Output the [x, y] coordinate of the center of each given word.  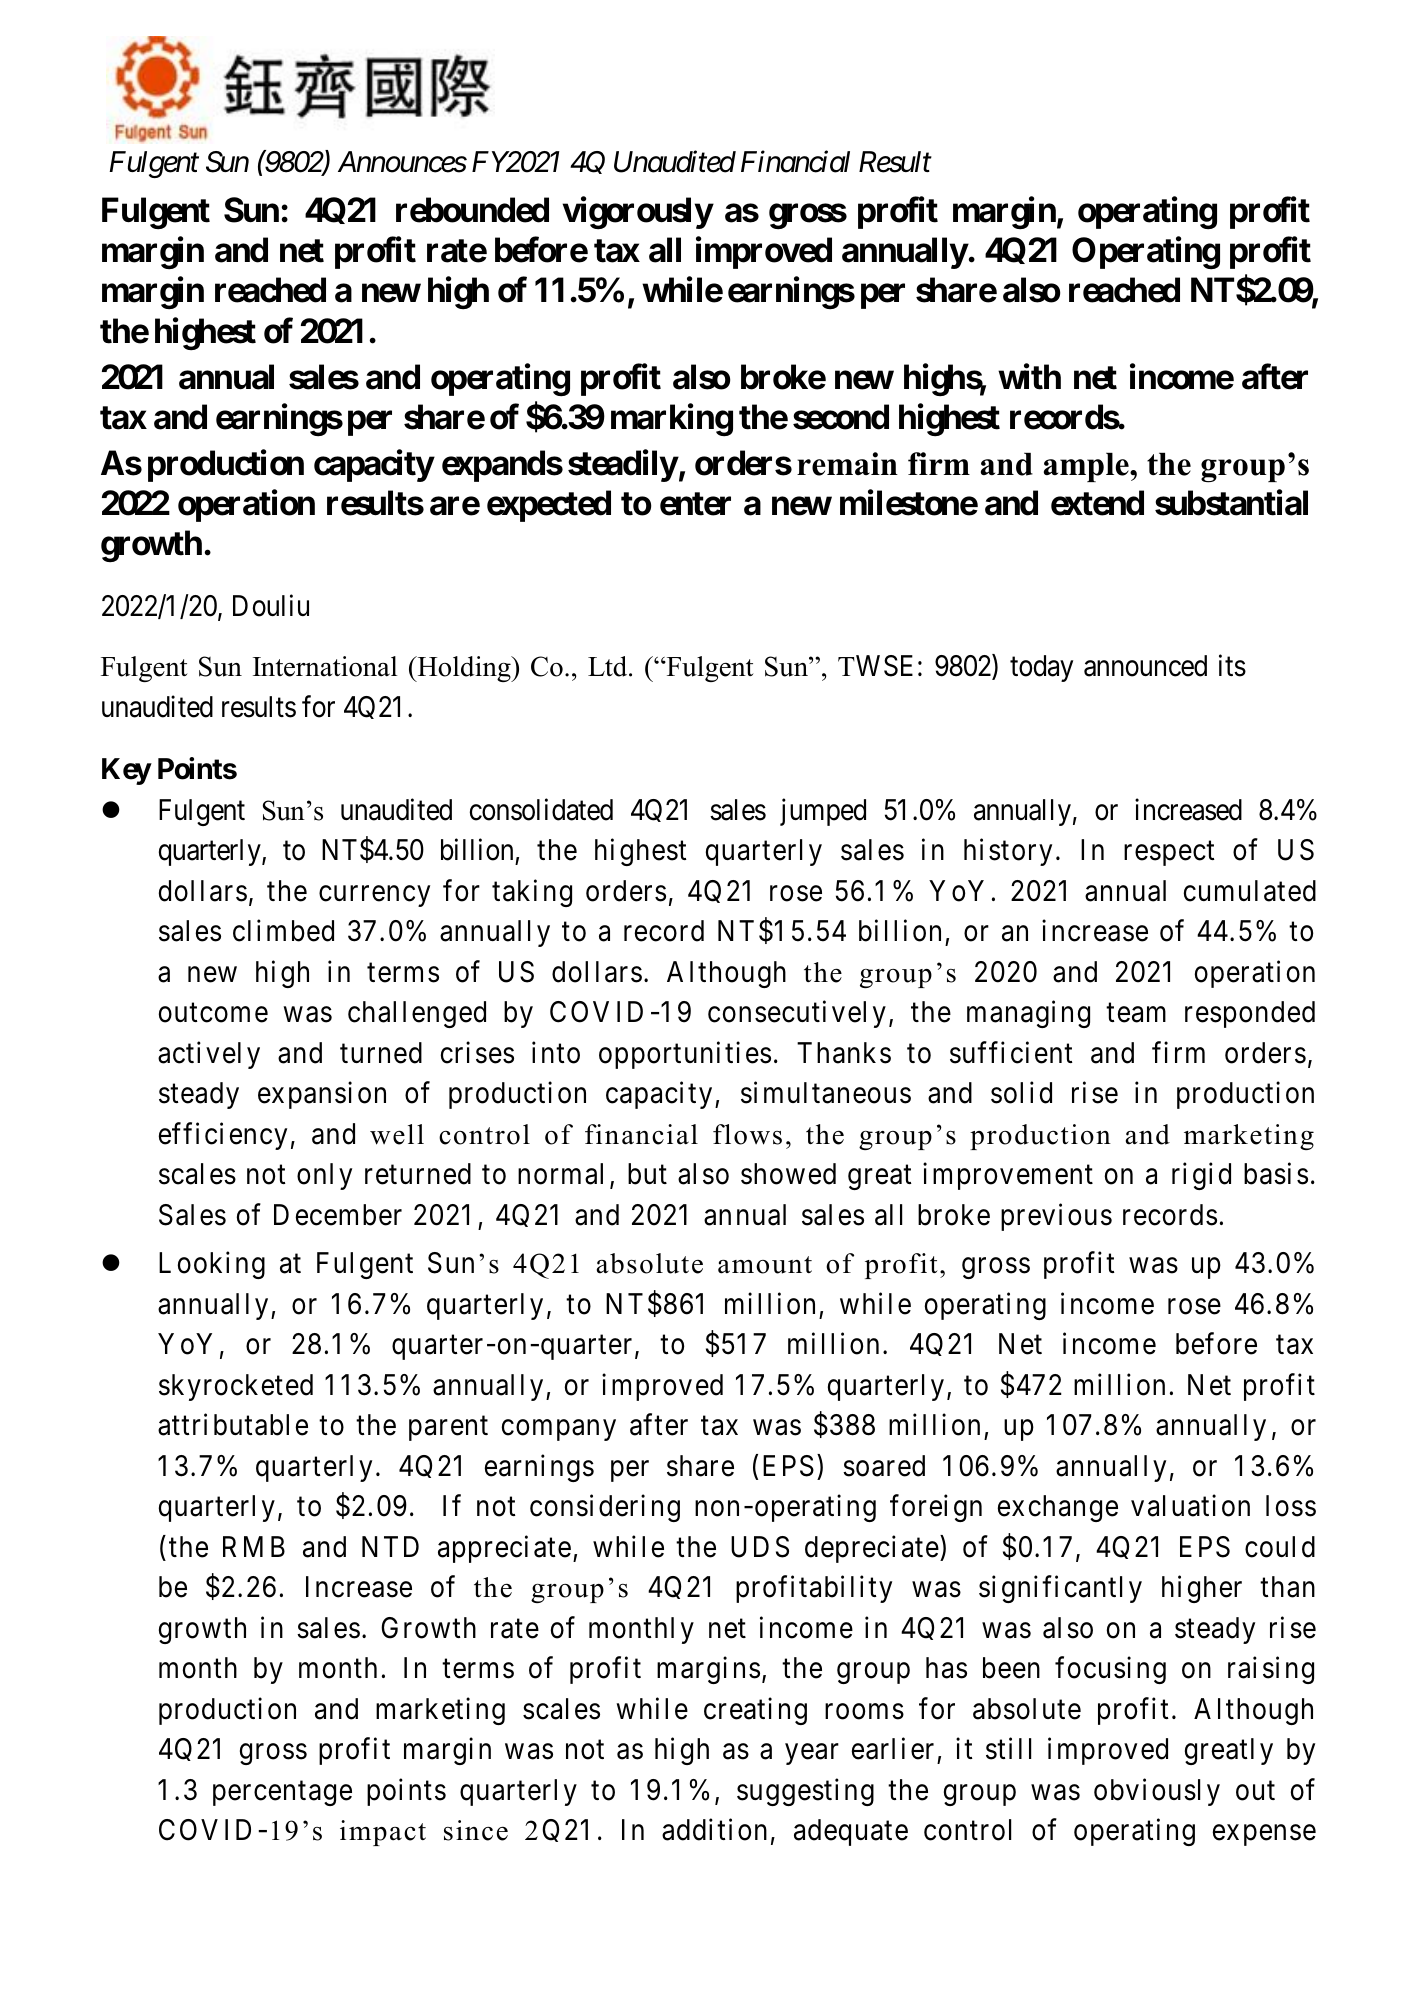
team [1136, 1013]
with [1029, 376]
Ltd [609, 666]
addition [714, 1830]
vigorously [637, 213]
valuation [1190, 1506]
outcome [213, 1013]
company [559, 1430]
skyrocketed [236, 1387]
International [325, 666]
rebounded [472, 210]
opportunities [685, 1055]
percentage [282, 1793]
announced [1145, 666]
